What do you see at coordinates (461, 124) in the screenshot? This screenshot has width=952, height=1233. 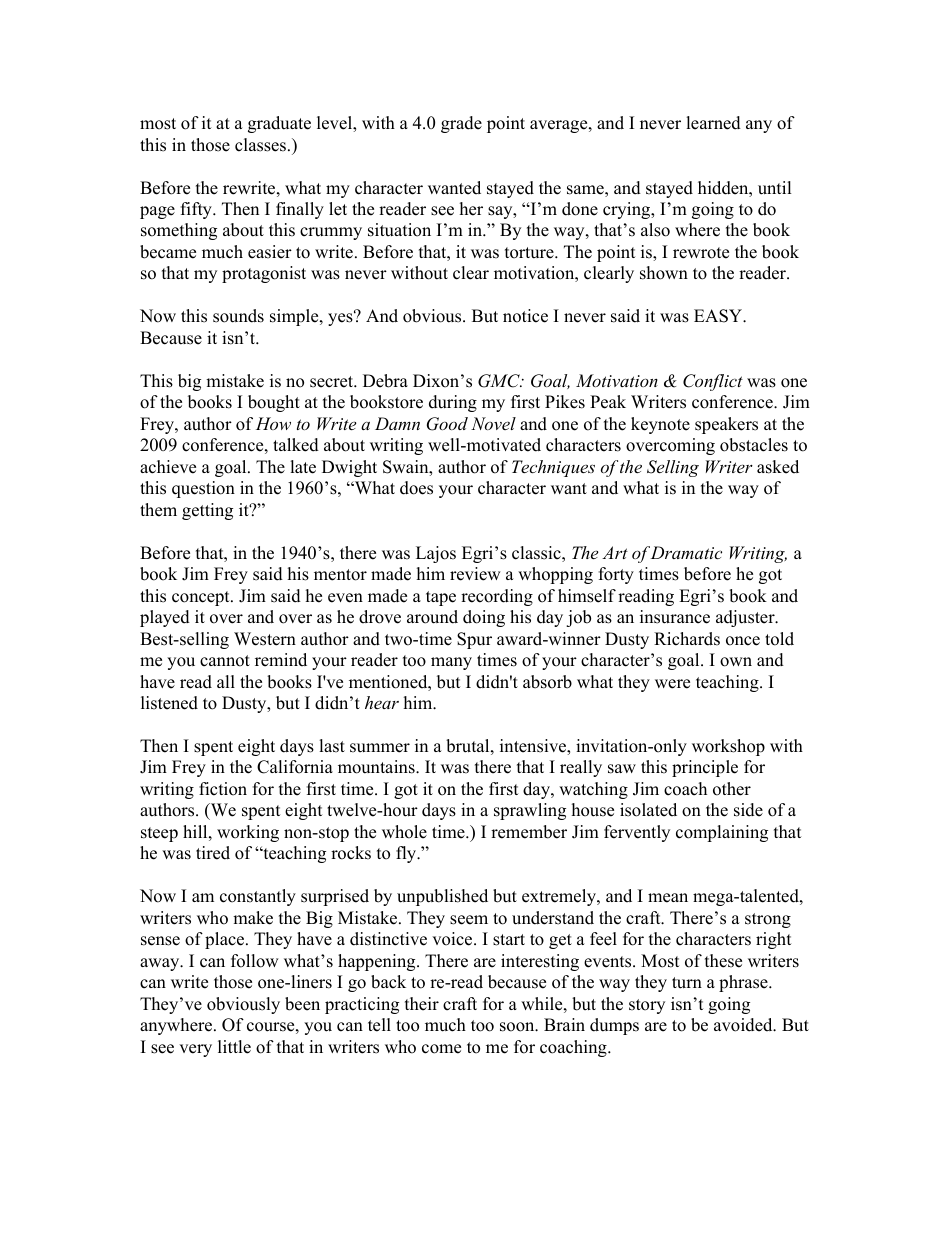 I see `grade` at bounding box center [461, 124].
